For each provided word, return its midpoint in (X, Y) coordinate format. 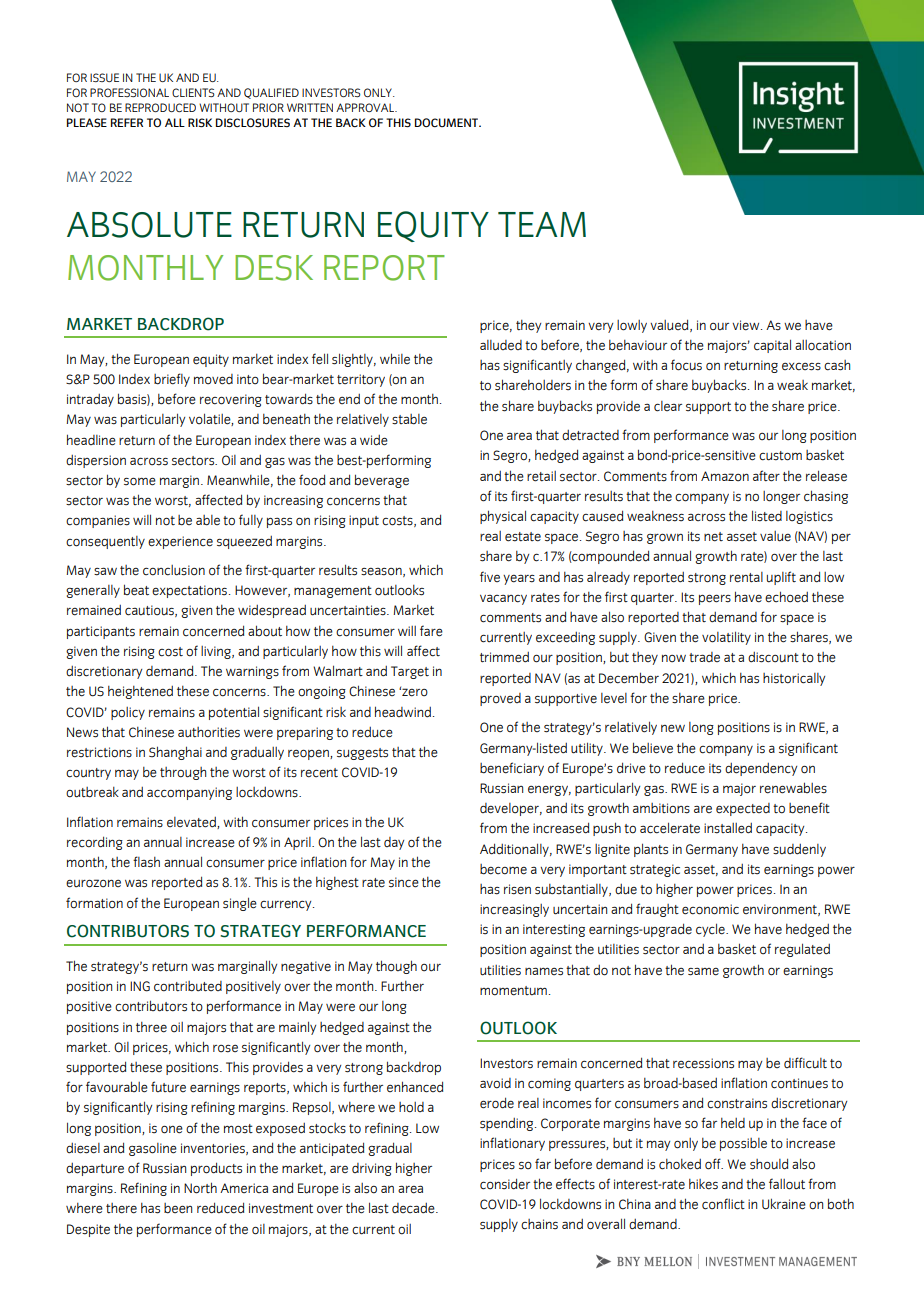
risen (517, 889)
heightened (140, 692)
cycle (711, 930)
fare (431, 631)
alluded (501, 345)
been (178, 1208)
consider (505, 1184)
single (240, 904)
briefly (172, 380)
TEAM (542, 224)
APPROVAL (366, 107)
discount (773, 657)
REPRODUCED (160, 107)
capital (772, 346)
